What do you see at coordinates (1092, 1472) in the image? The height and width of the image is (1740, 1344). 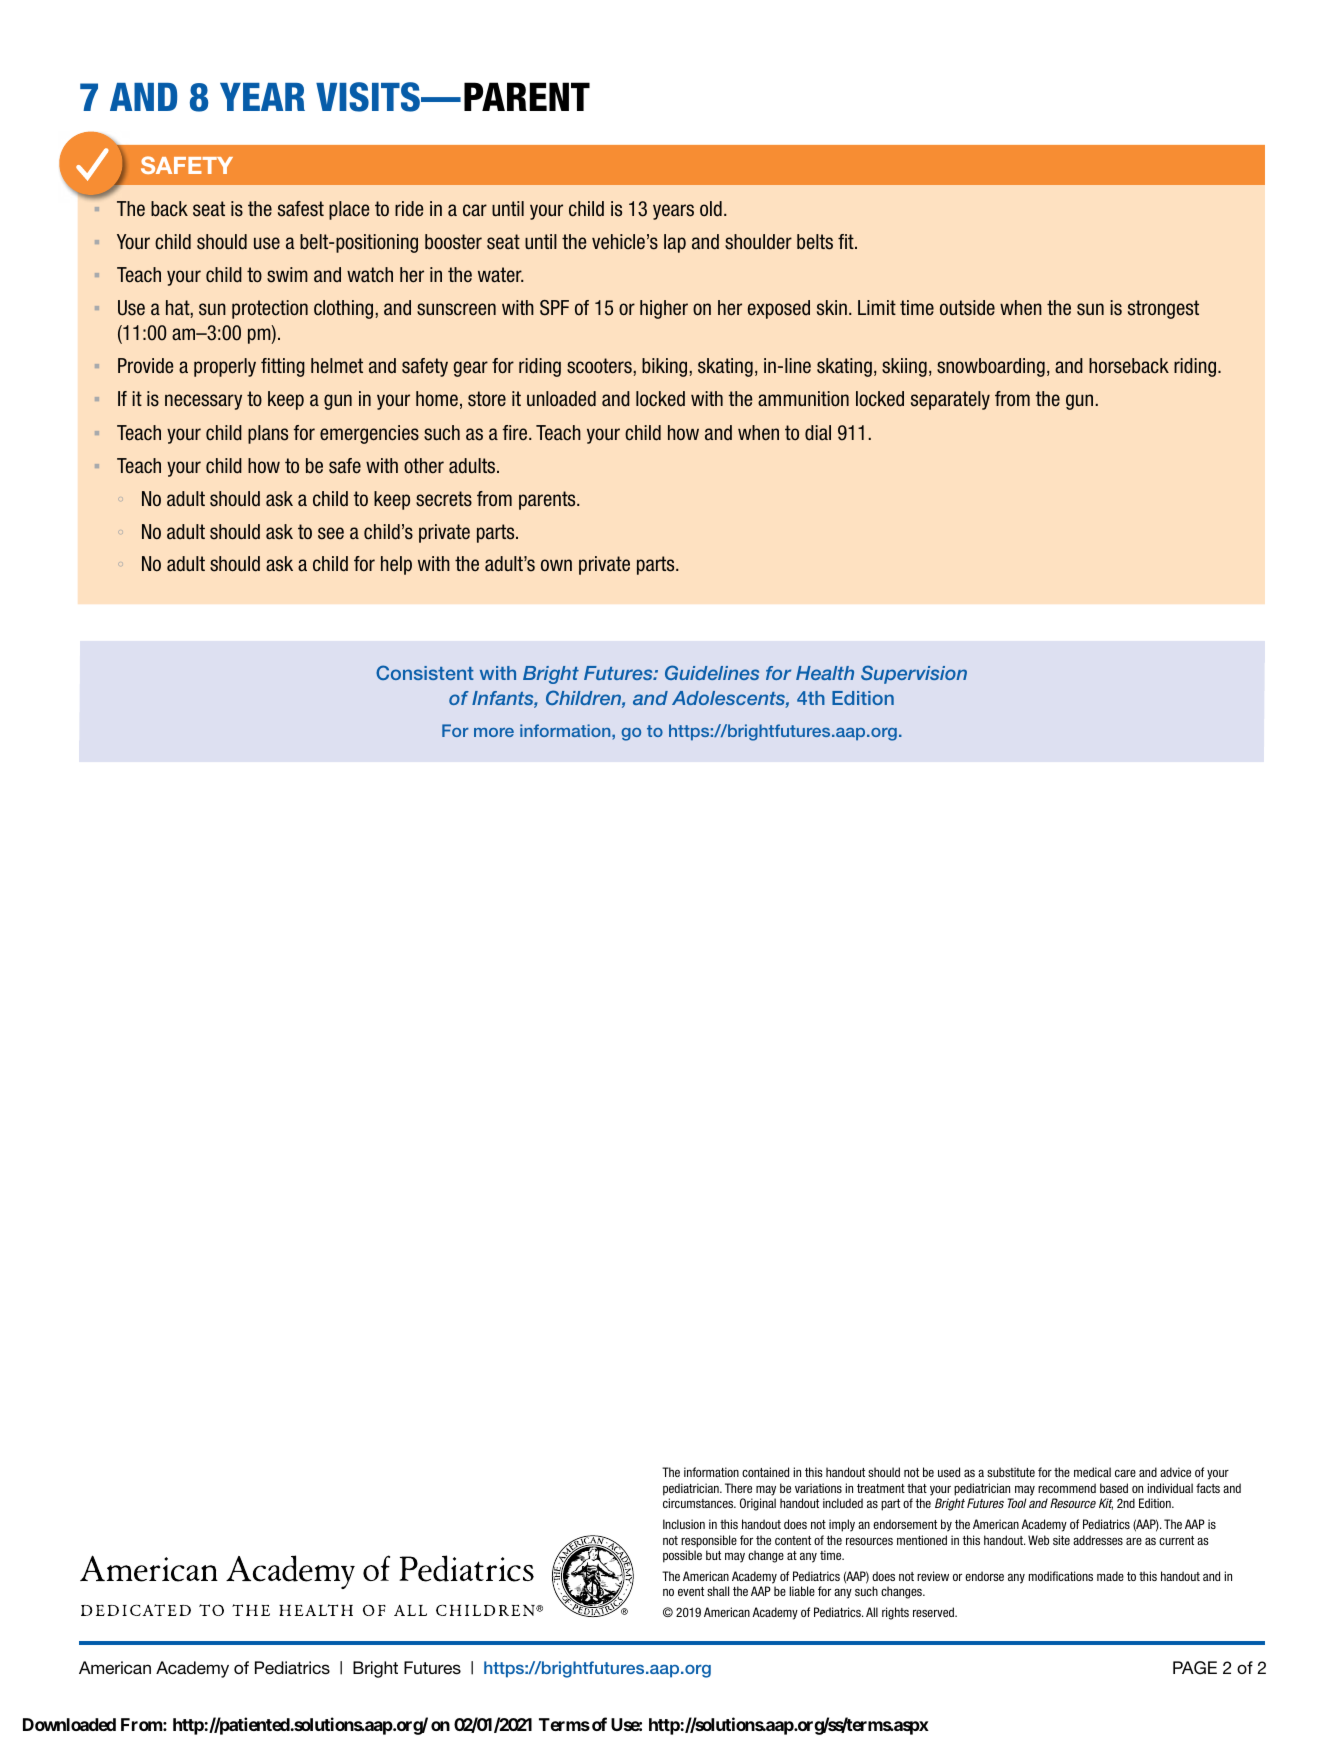 I see `medical` at bounding box center [1092, 1472].
